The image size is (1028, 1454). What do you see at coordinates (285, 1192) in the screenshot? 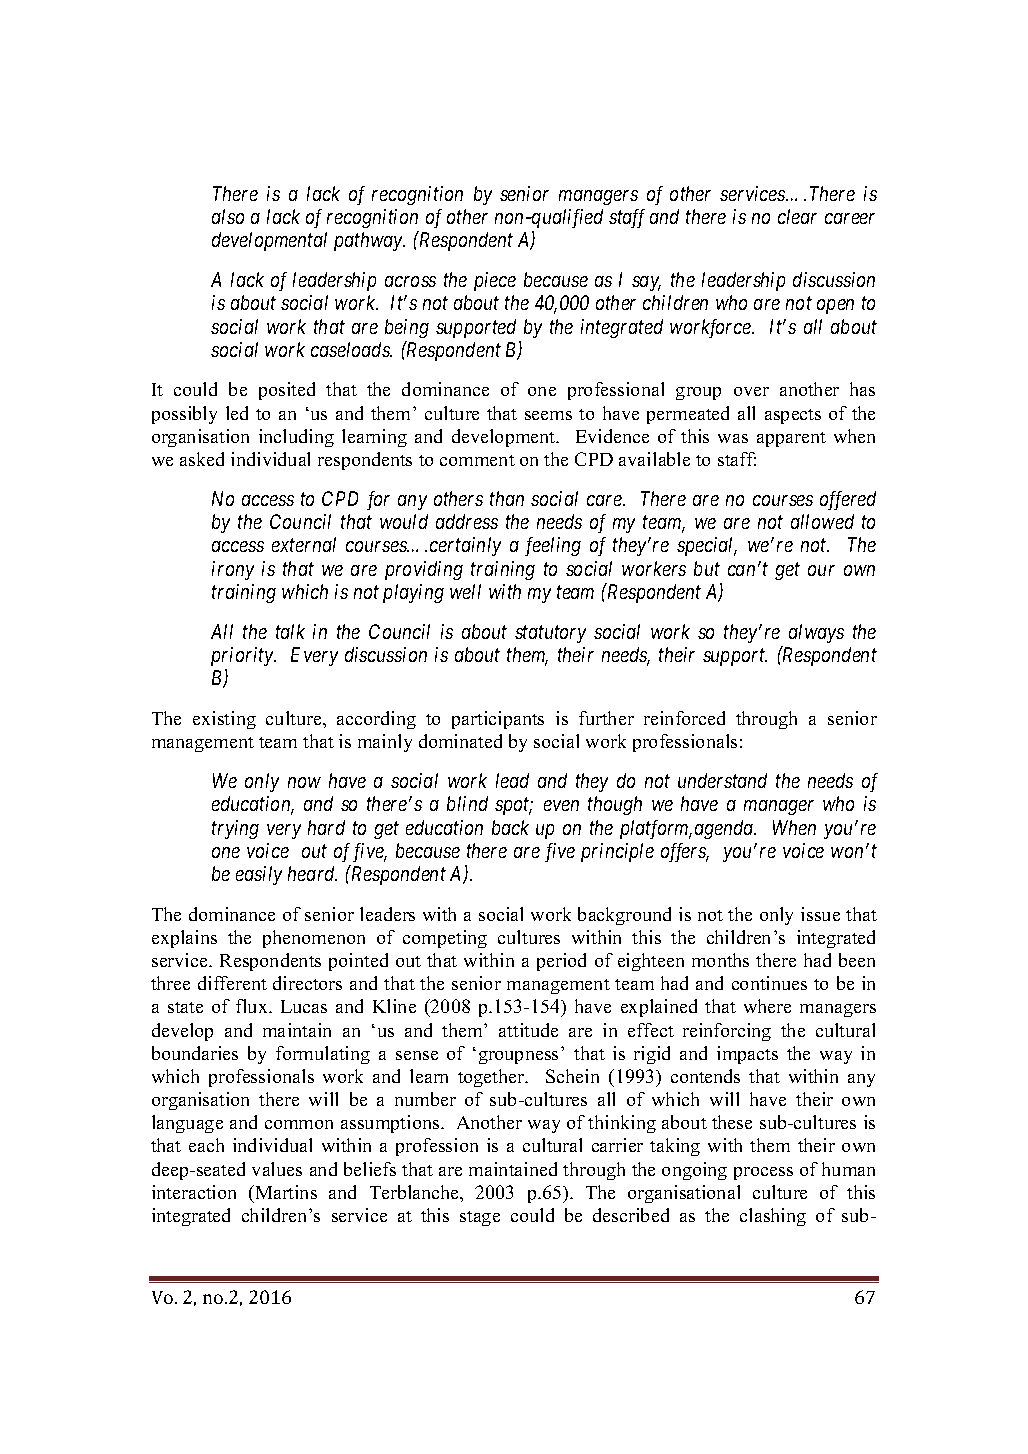
I see `Martins` at bounding box center [285, 1192].
